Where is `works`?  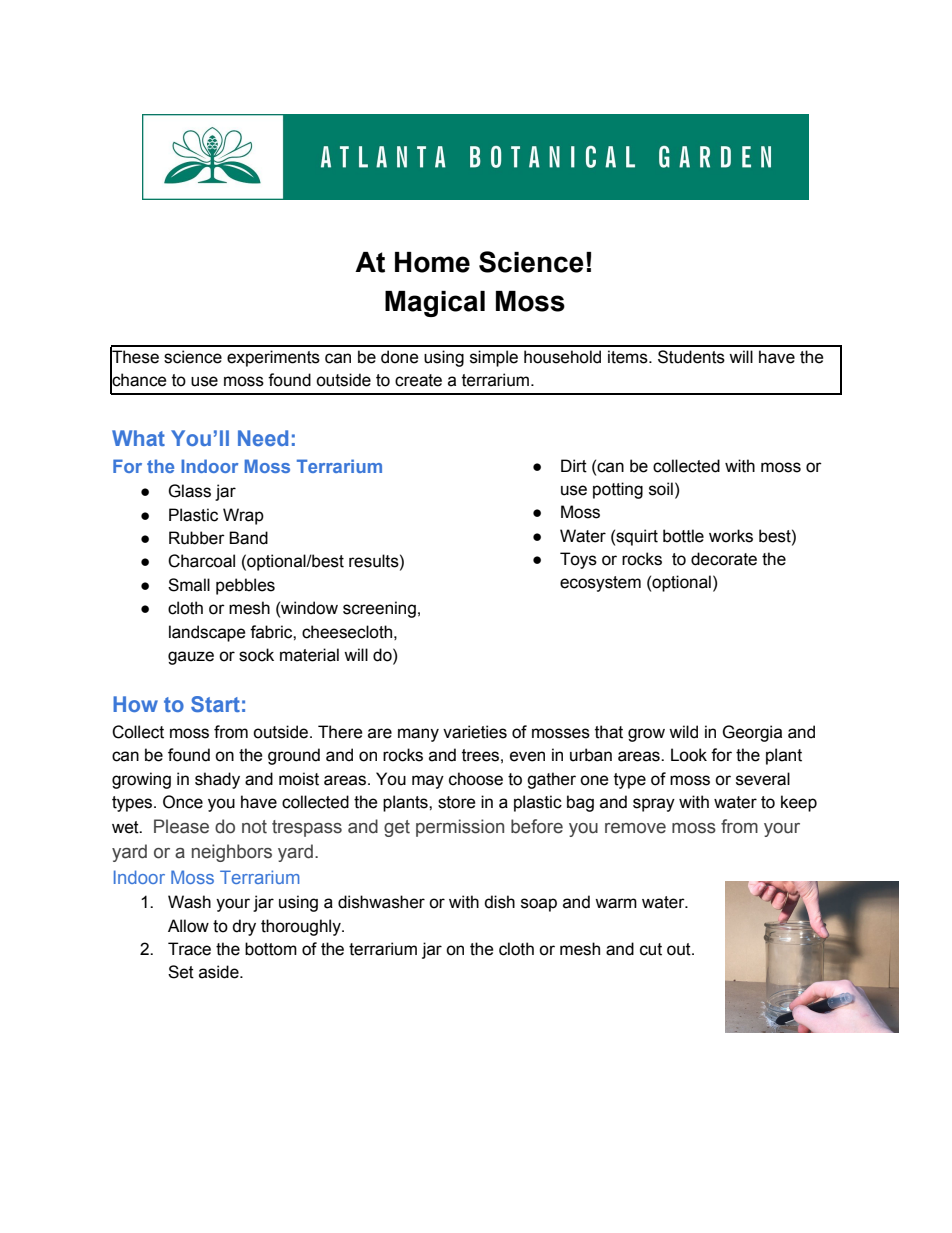
works is located at coordinates (731, 536).
